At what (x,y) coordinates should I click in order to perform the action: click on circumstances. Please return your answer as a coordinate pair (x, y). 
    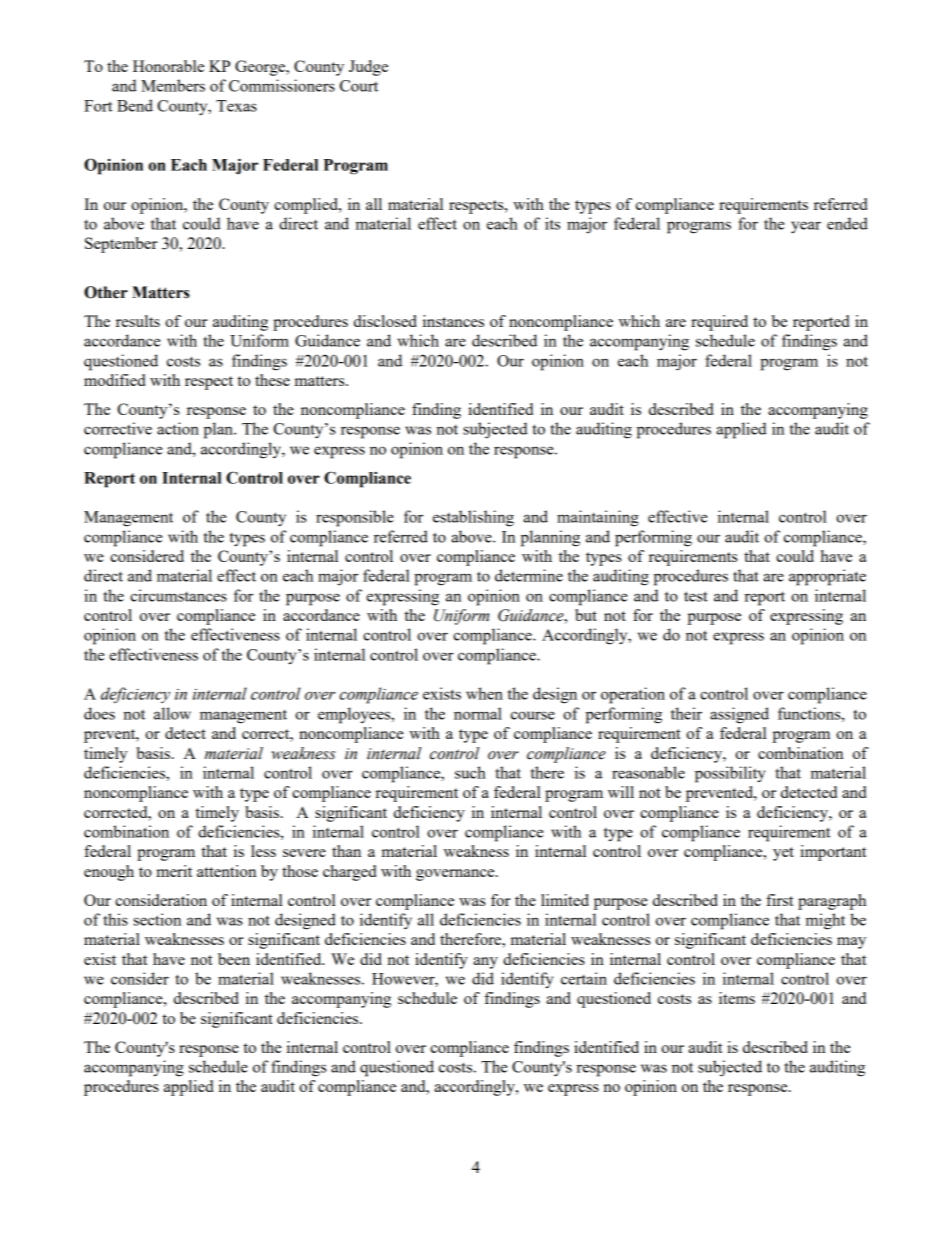
    Looking at the image, I should click on (178, 595).
